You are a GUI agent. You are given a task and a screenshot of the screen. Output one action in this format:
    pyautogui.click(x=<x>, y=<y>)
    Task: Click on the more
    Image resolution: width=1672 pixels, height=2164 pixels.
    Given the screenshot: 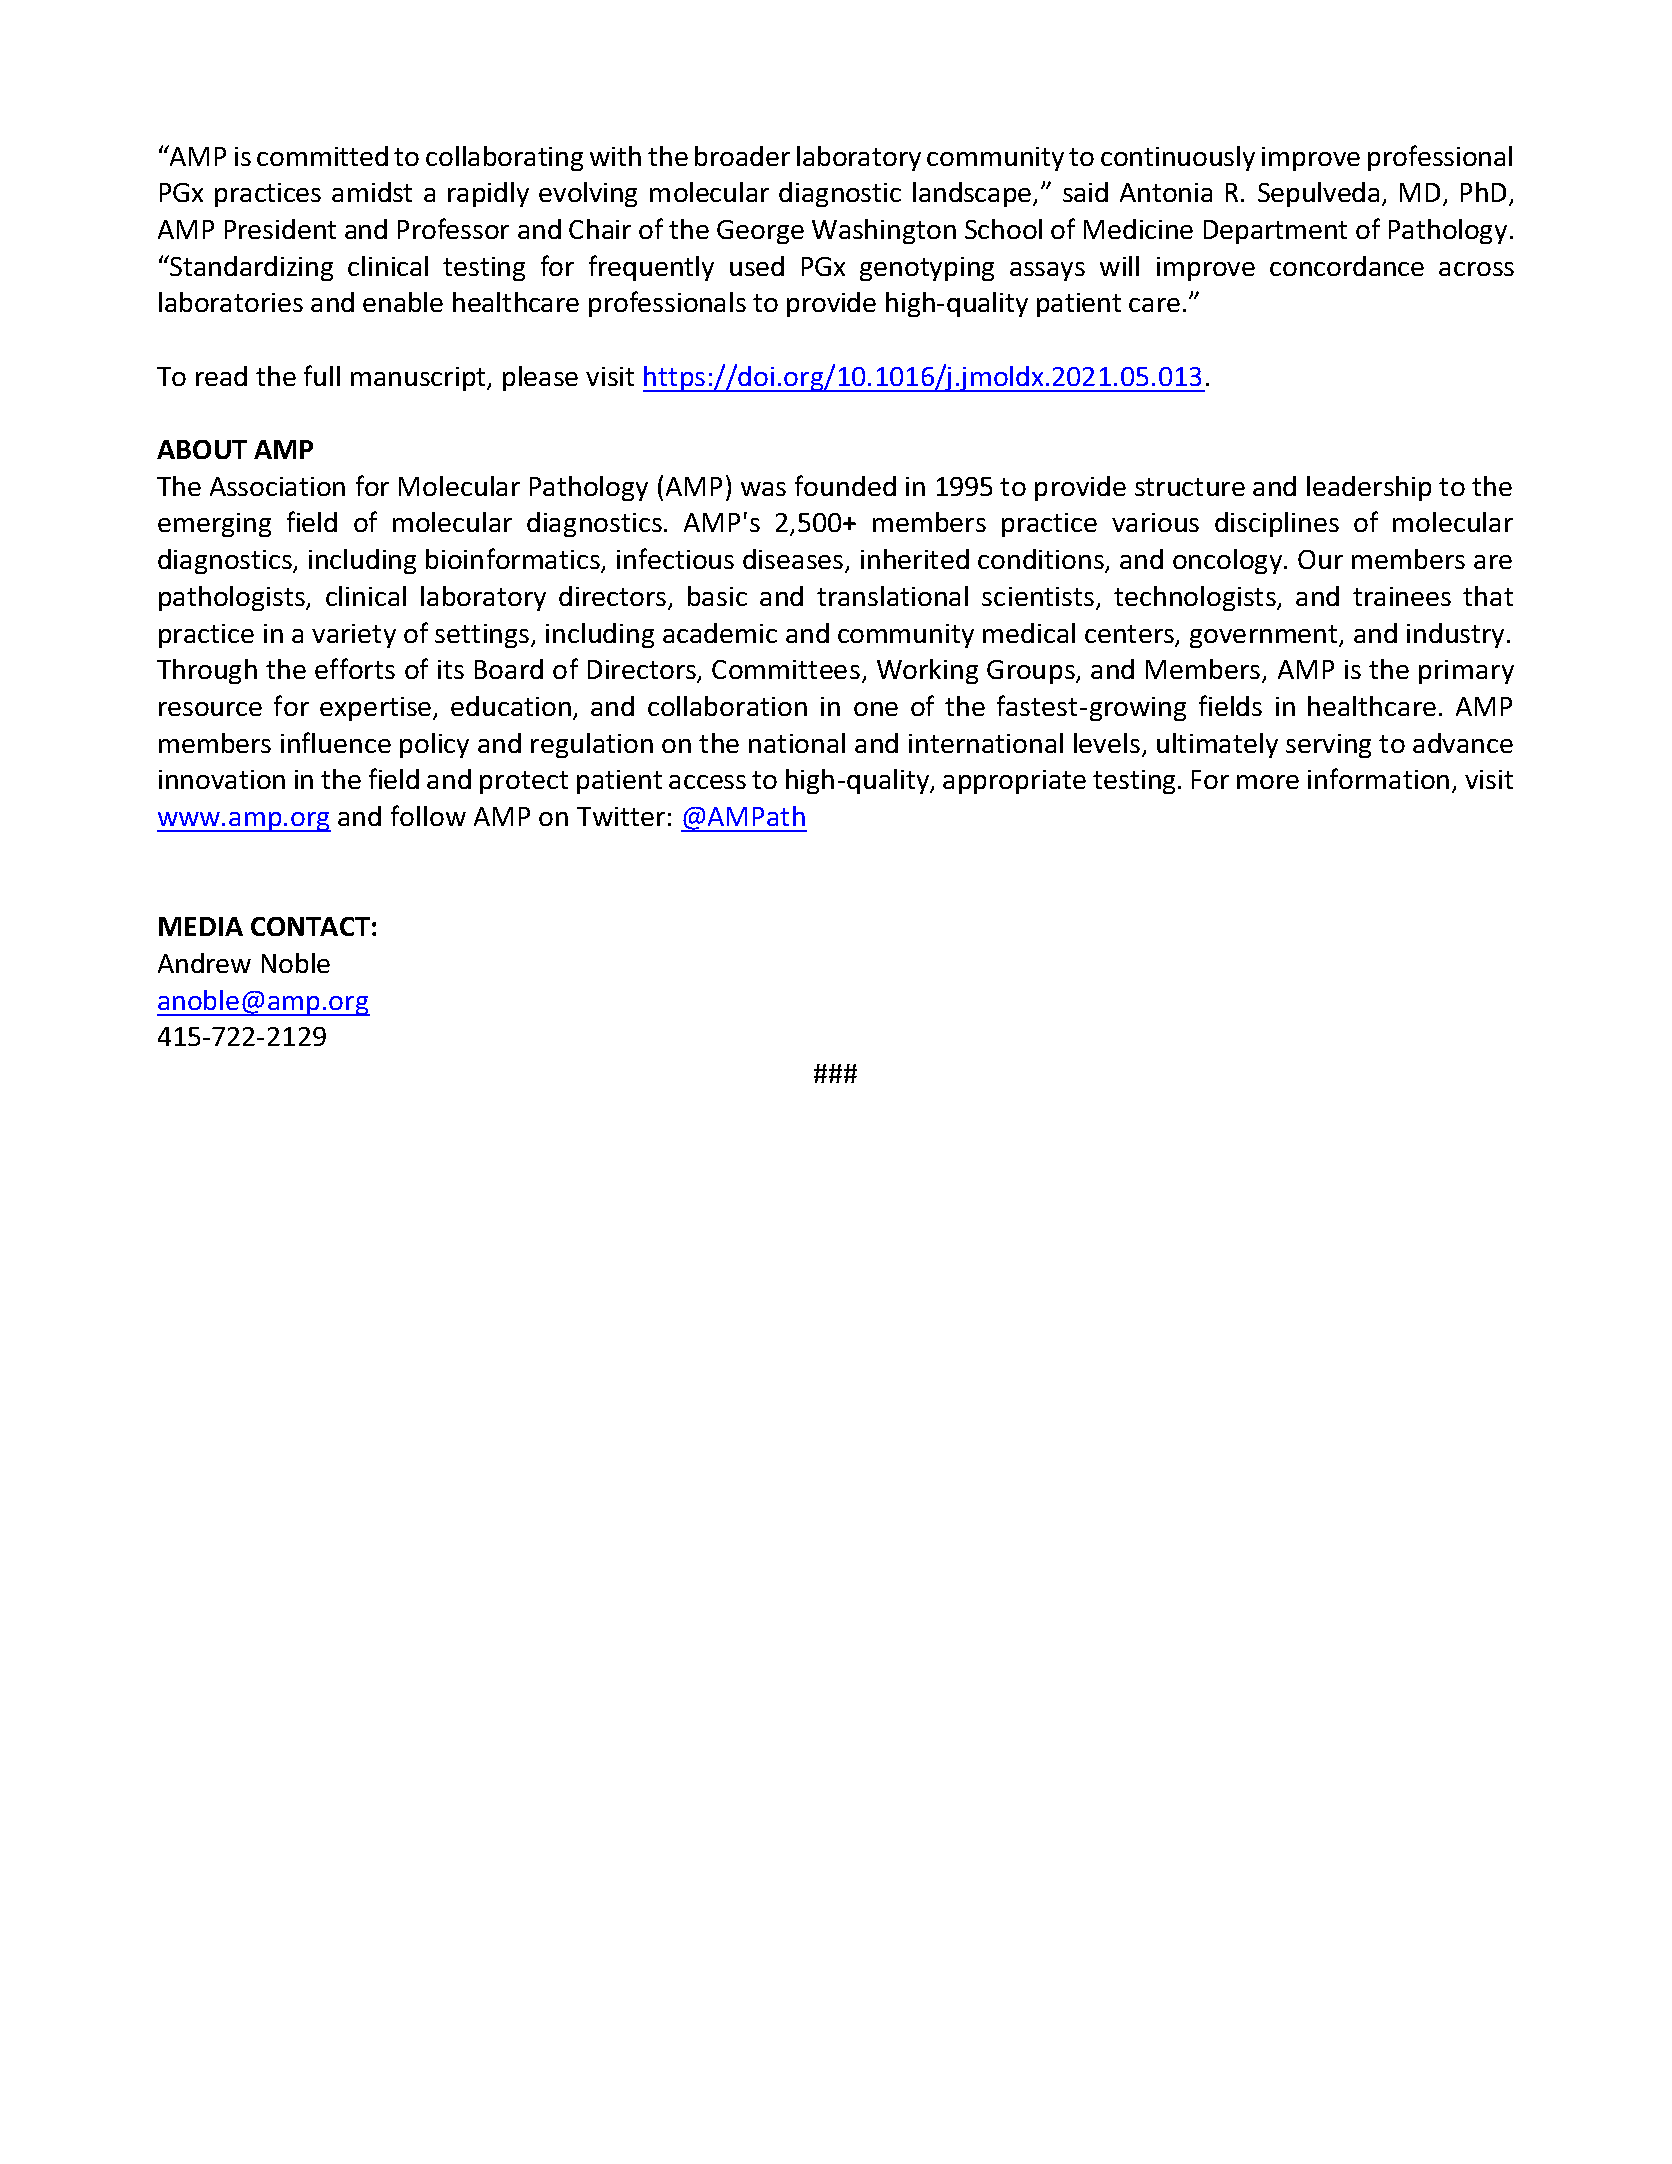 What is the action you would take?
    pyautogui.click(x=1268, y=782)
